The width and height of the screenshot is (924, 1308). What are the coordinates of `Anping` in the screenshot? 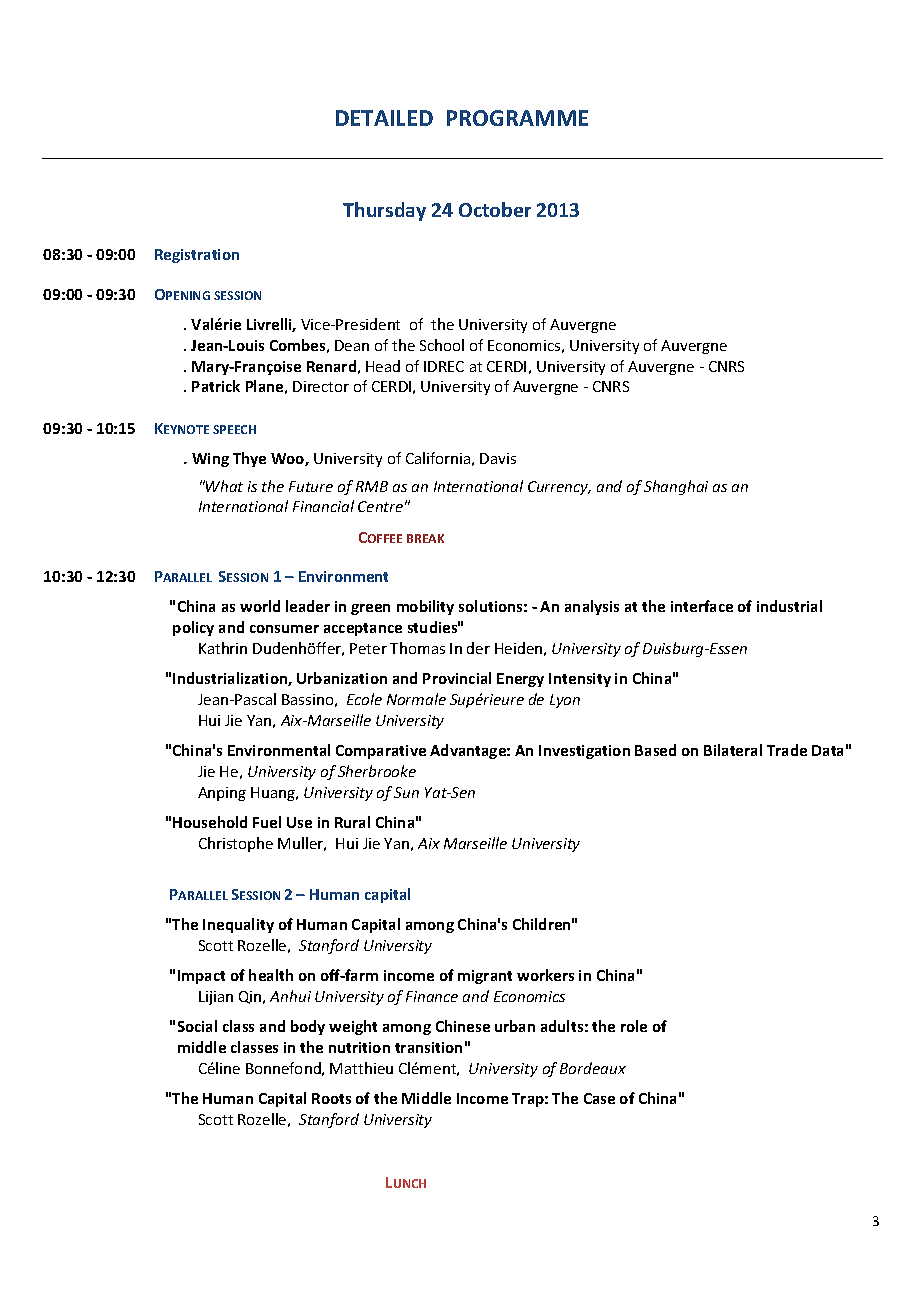 It's located at (222, 794).
